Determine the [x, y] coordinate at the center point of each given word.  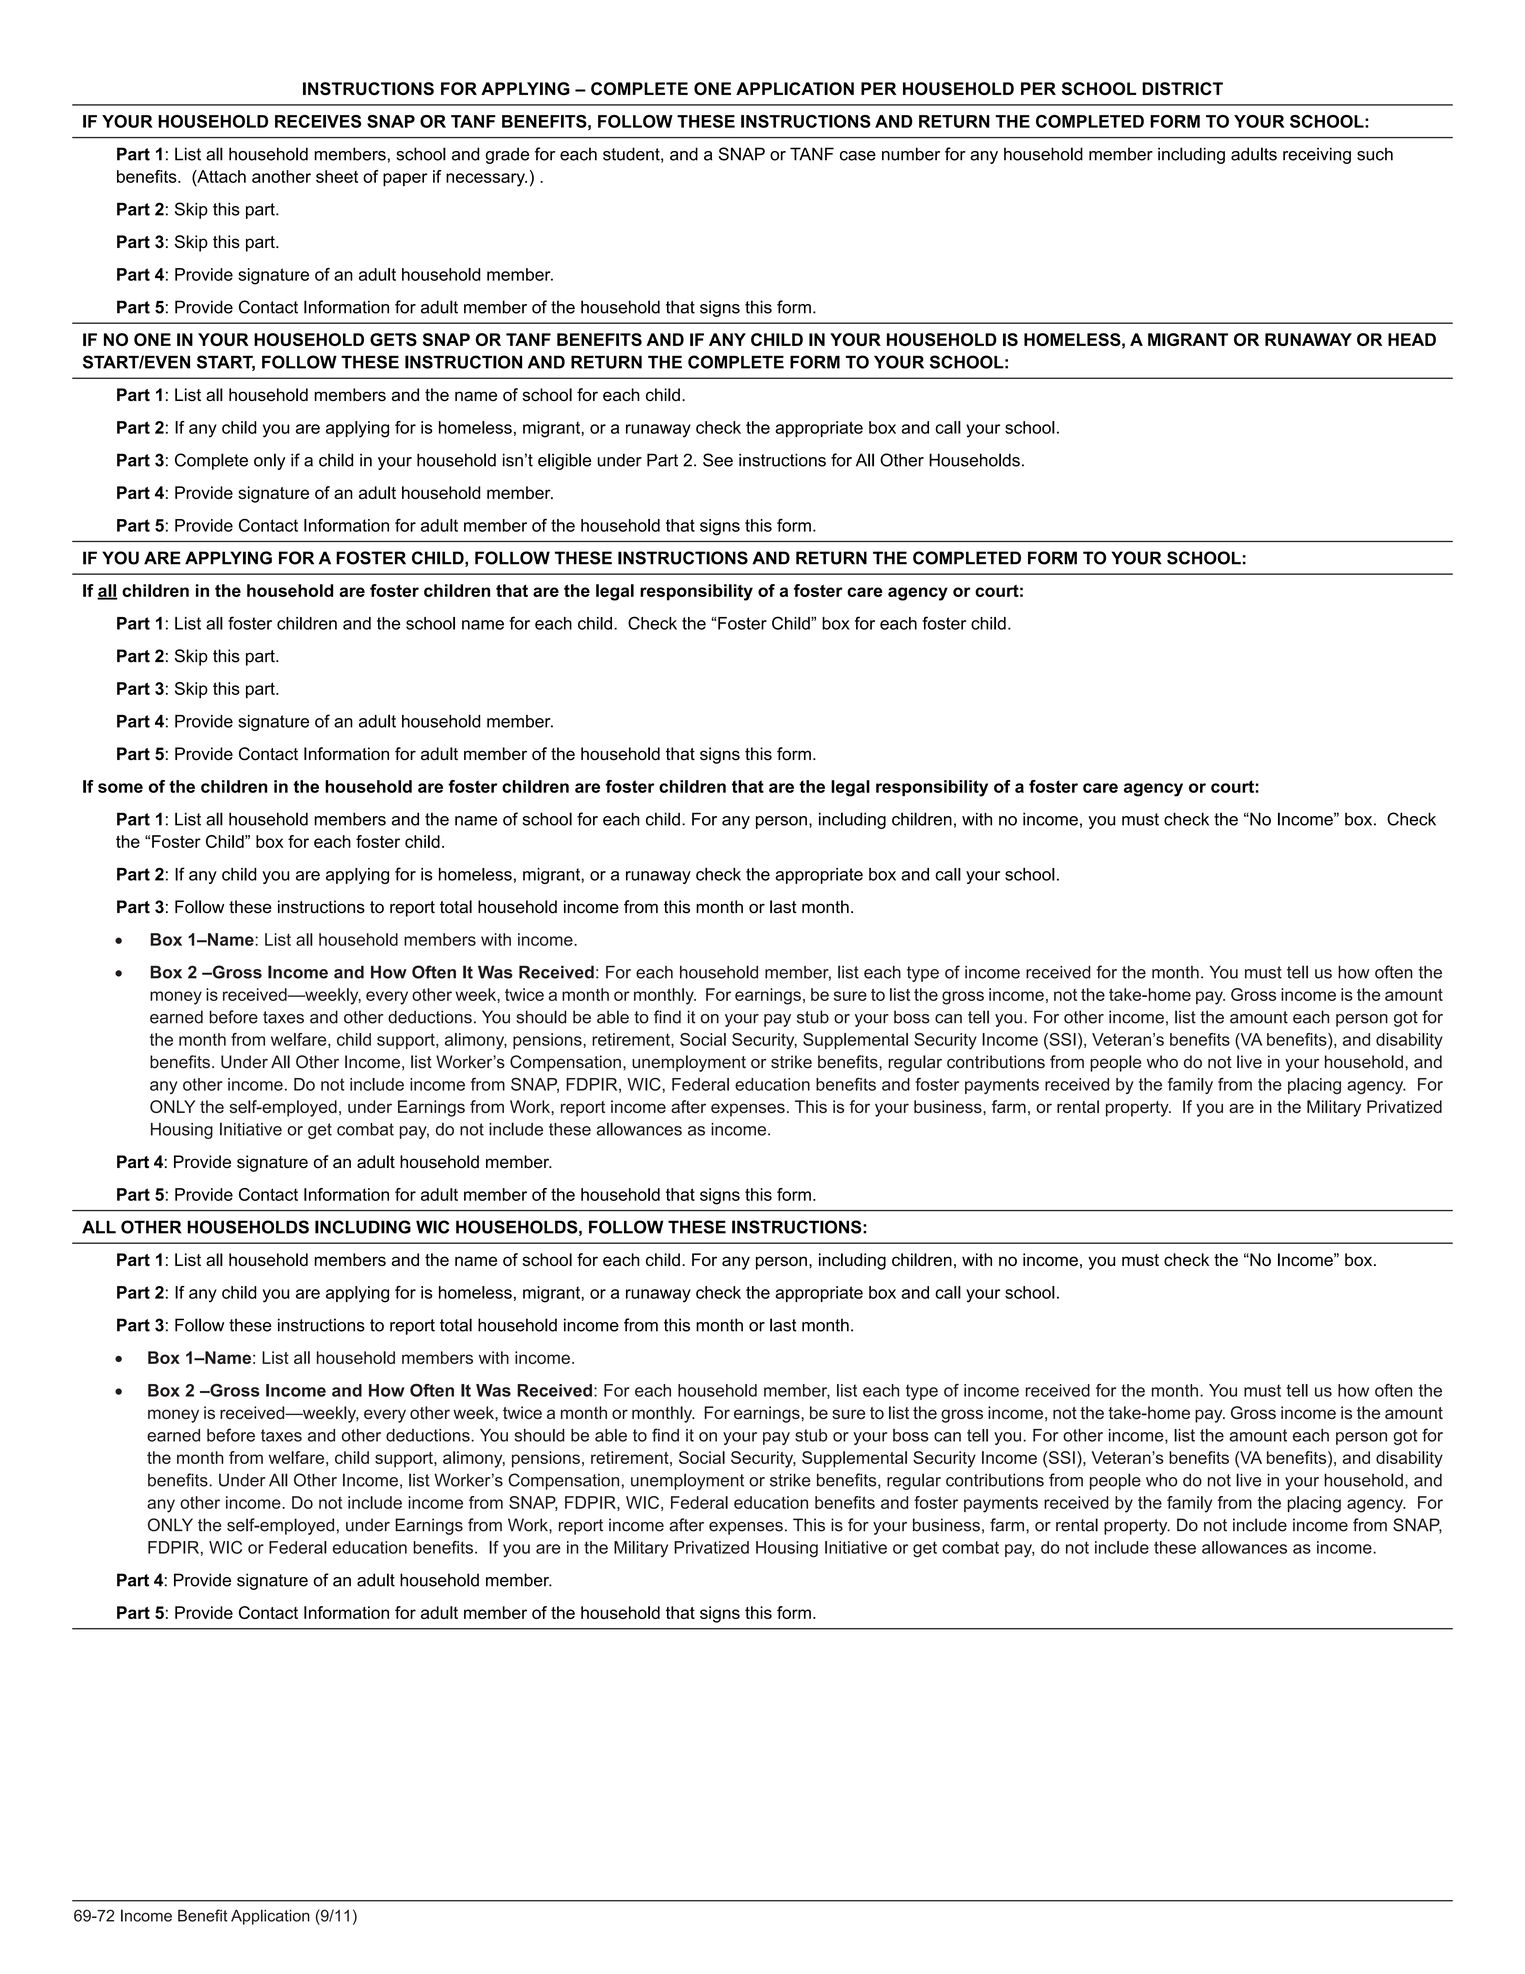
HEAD [1412, 339]
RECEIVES [318, 121]
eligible [564, 461]
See [718, 460]
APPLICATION [795, 88]
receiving [1317, 155]
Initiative [251, 1129]
